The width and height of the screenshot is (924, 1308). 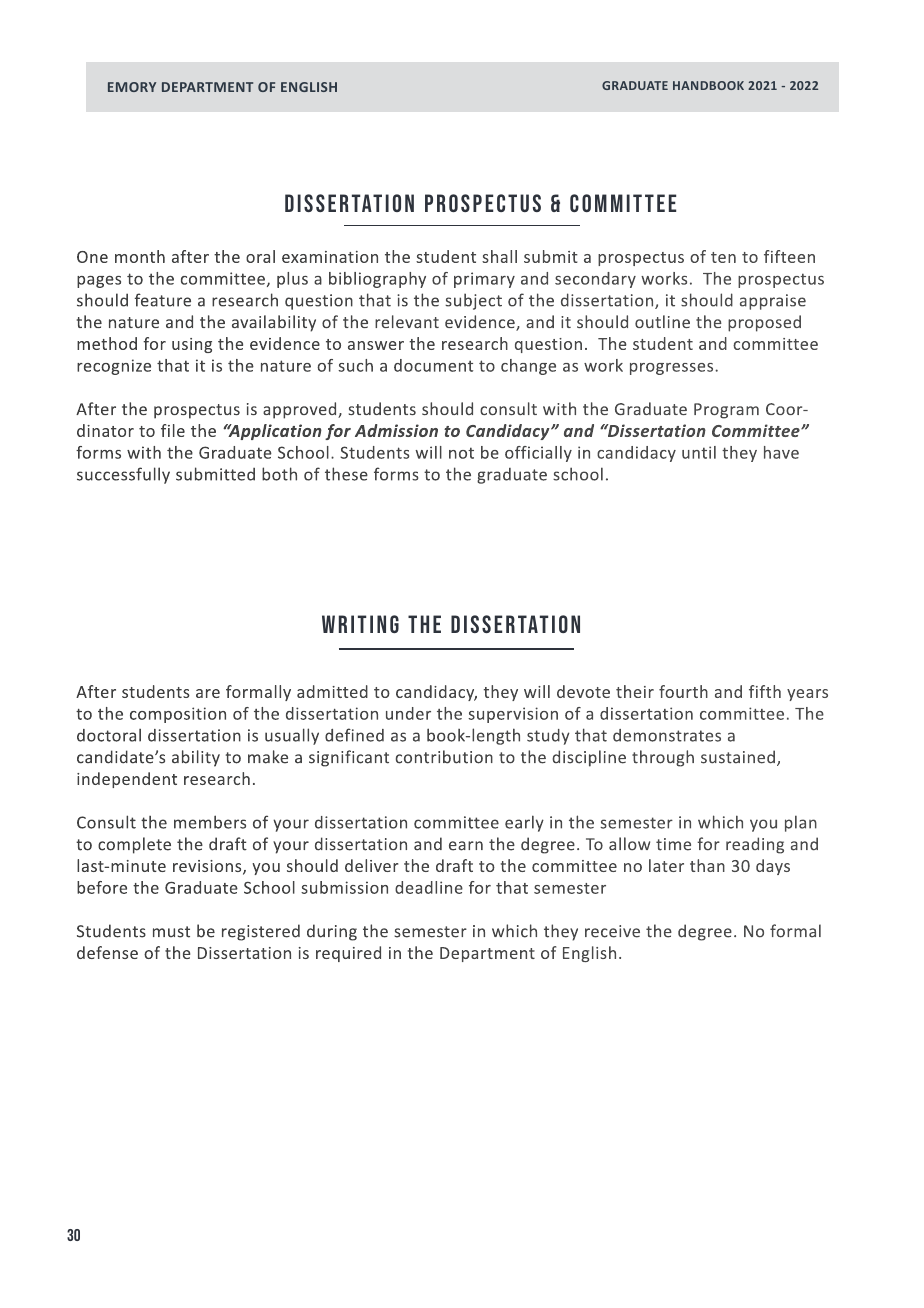 I want to click on EMORY, so click(x=132, y=87).
